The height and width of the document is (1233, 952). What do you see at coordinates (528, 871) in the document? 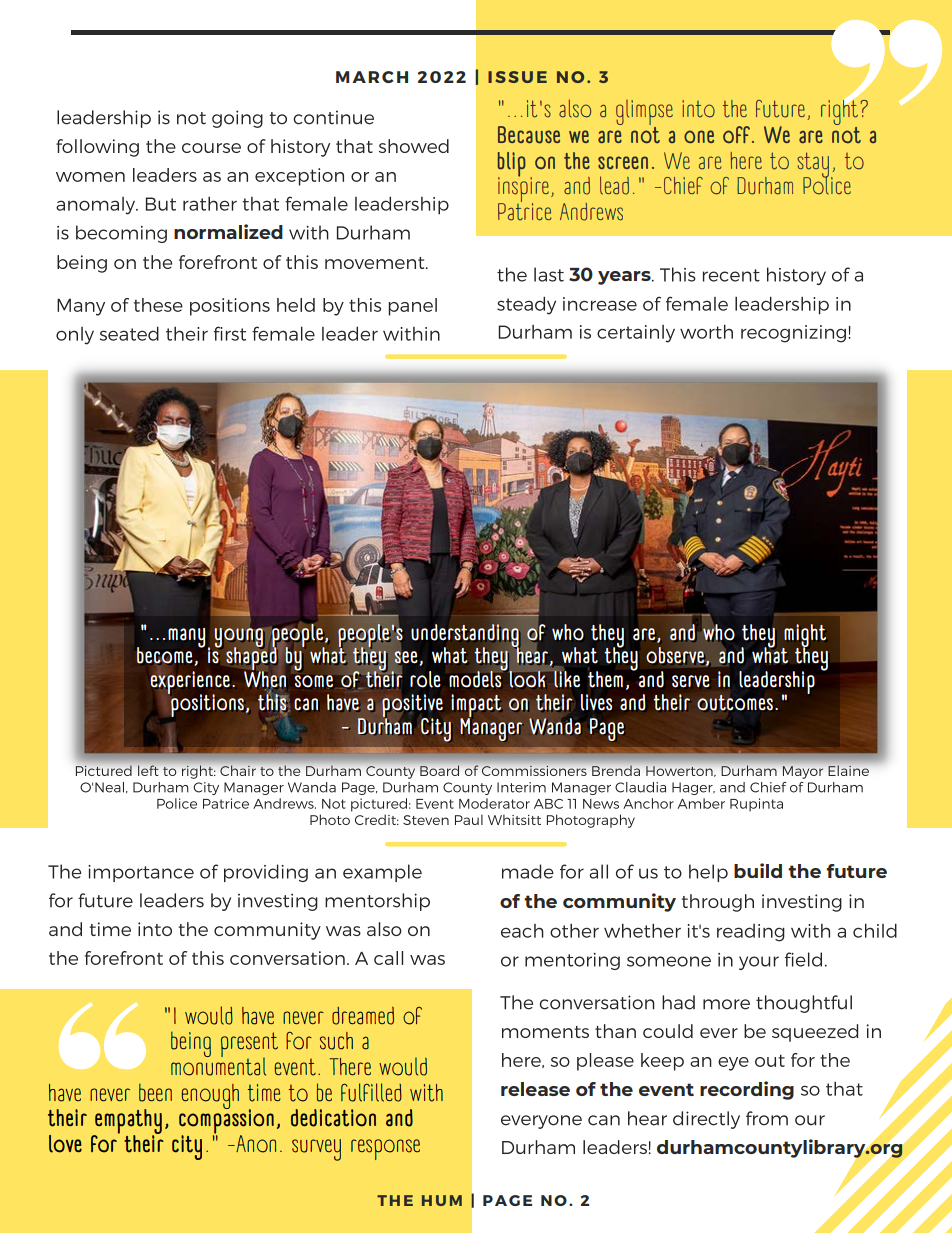
I see `made` at bounding box center [528, 871].
